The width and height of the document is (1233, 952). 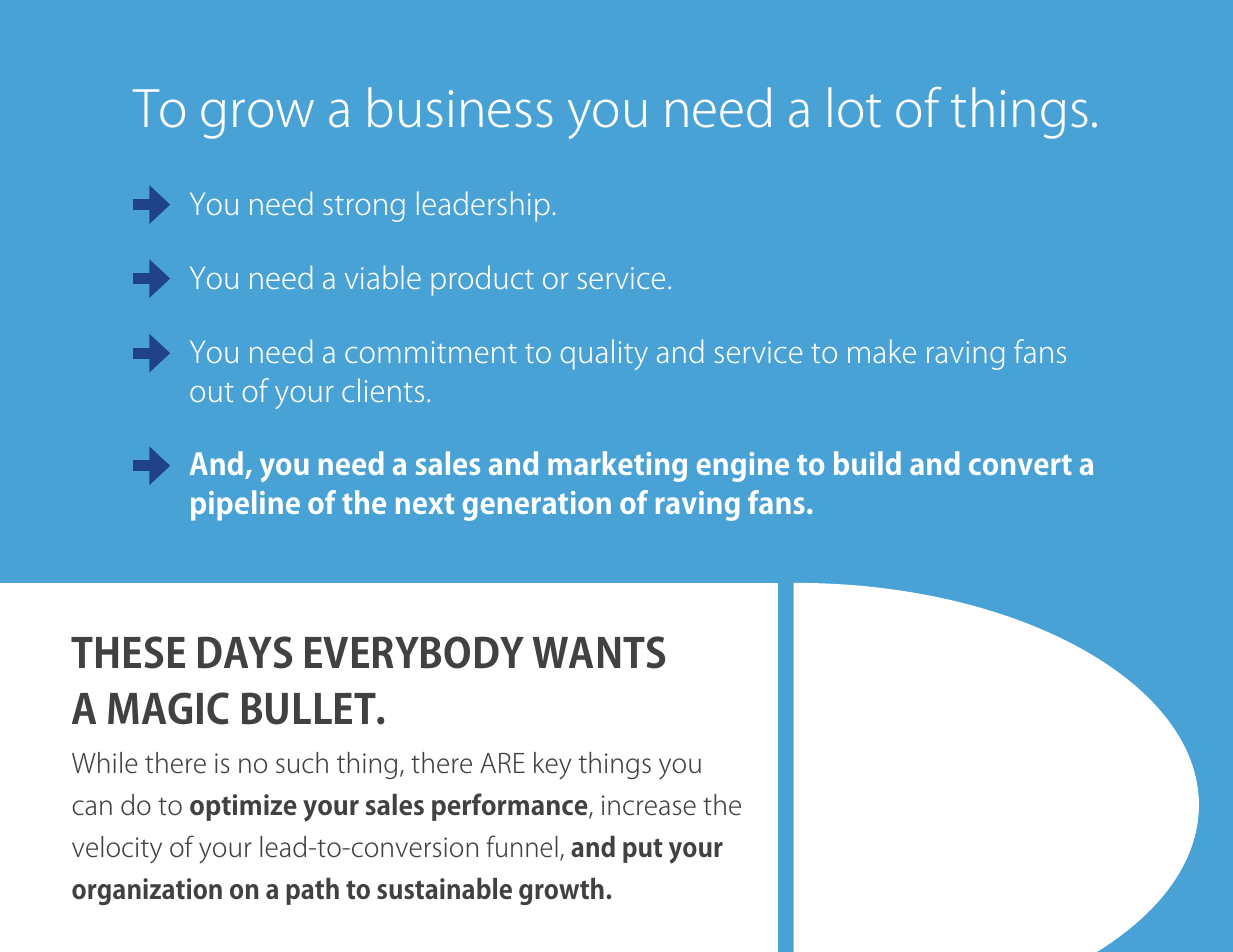 What do you see at coordinates (867, 463) in the document?
I see `build` at bounding box center [867, 463].
